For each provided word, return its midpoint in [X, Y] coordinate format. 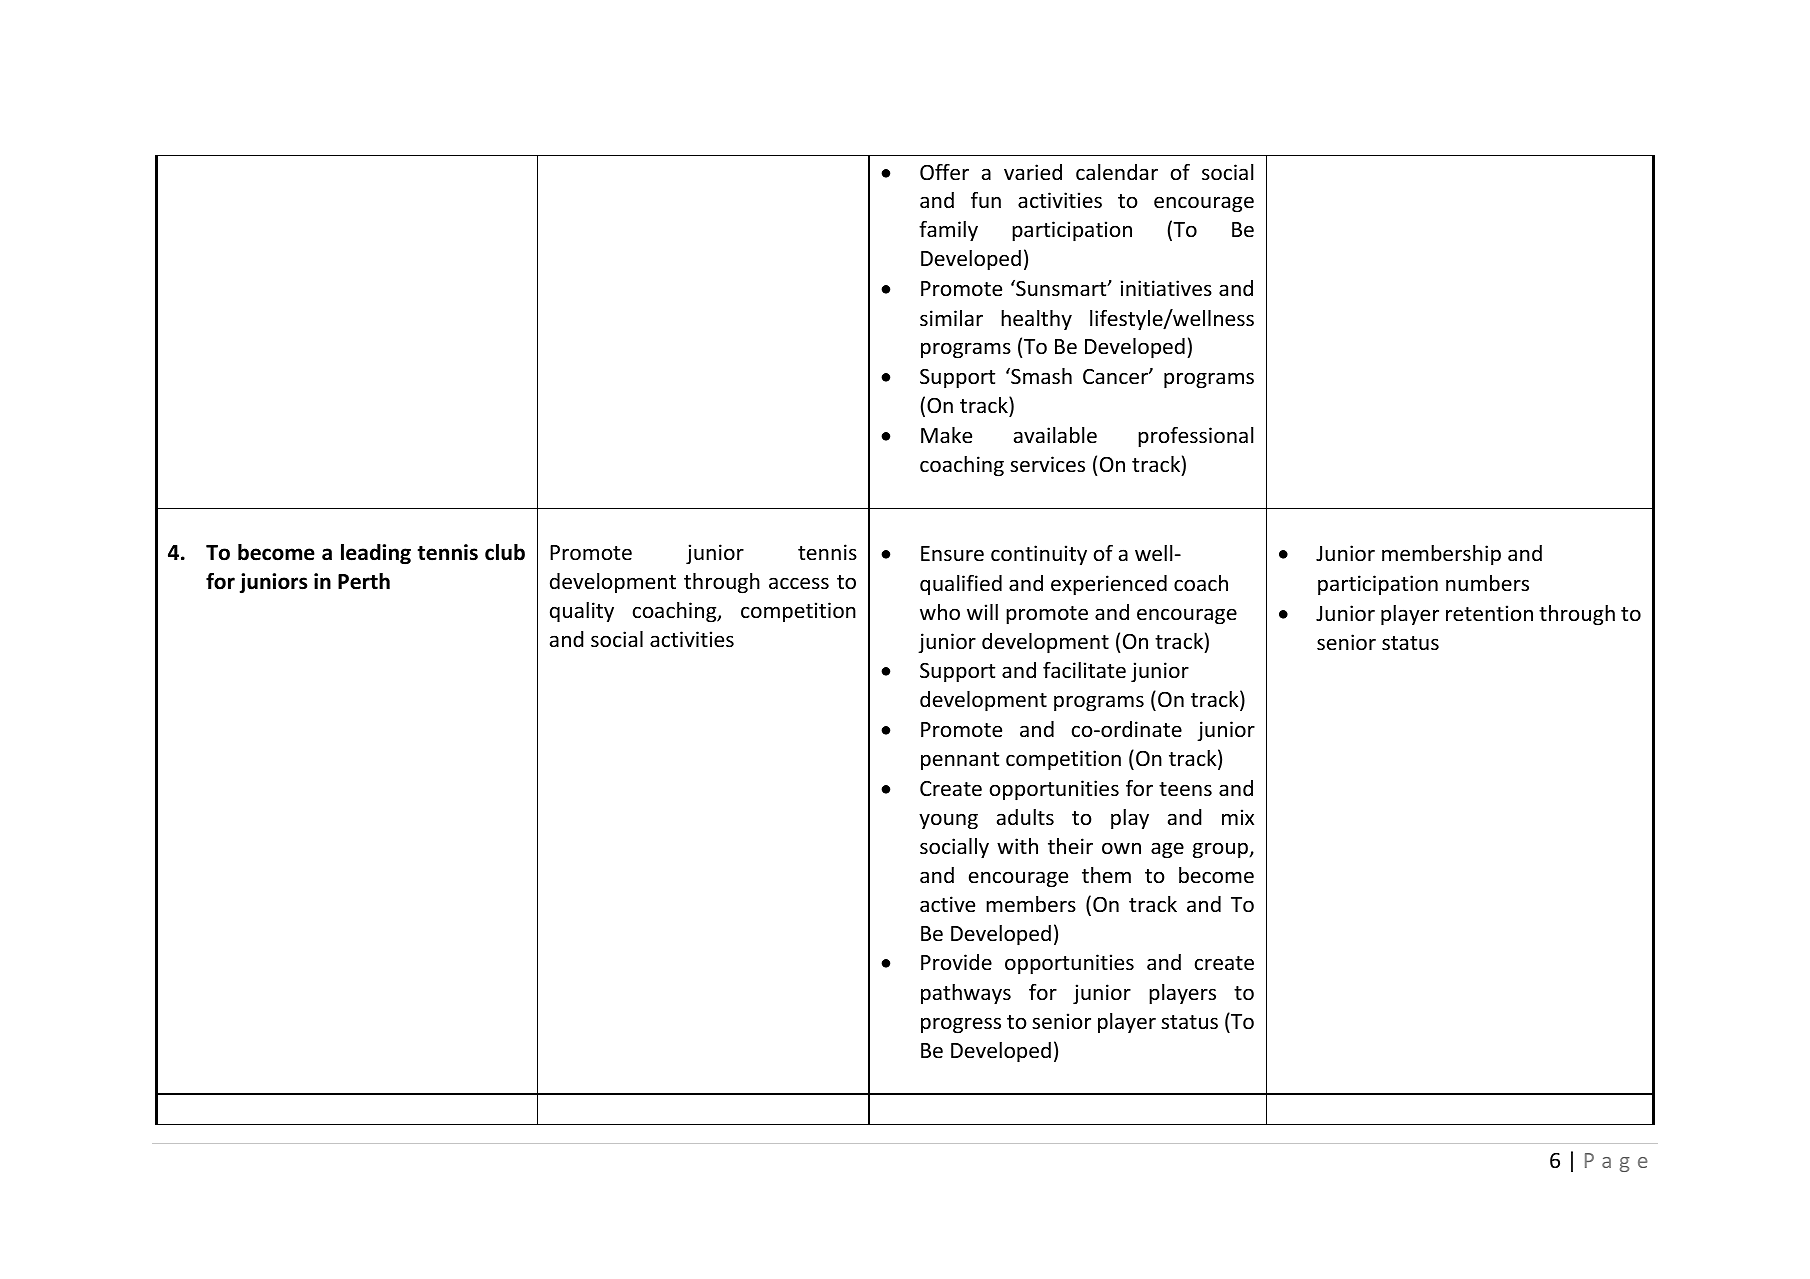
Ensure [952, 554]
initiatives [1166, 288]
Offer [944, 172]
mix [1238, 817]
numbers [1487, 583]
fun [986, 200]
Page [1616, 1162]
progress [961, 1025]
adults [1025, 817]
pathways [966, 994]
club [505, 552]
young [948, 821]
